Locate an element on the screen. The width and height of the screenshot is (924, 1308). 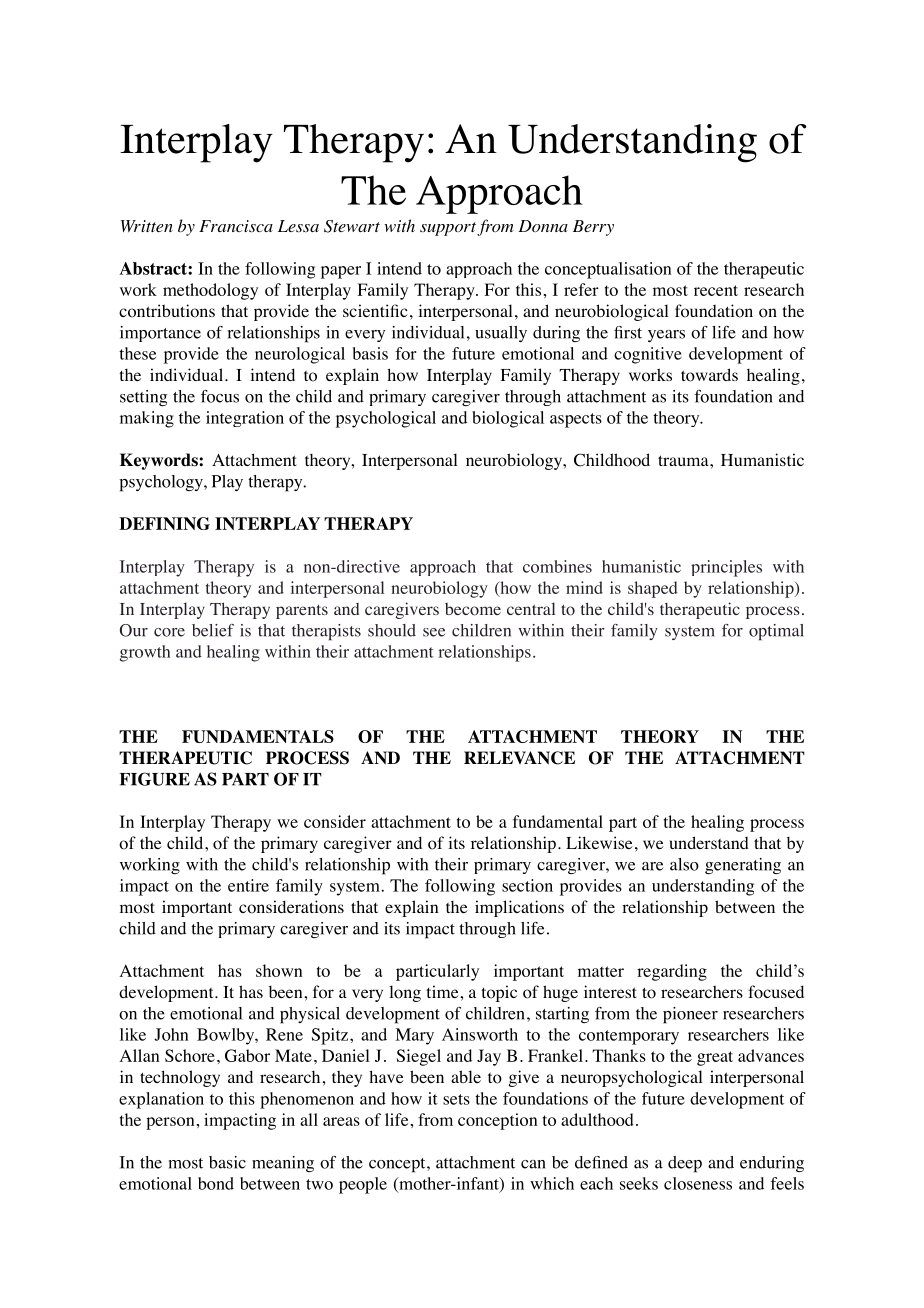
optimal is located at coordinates (776, 632).
